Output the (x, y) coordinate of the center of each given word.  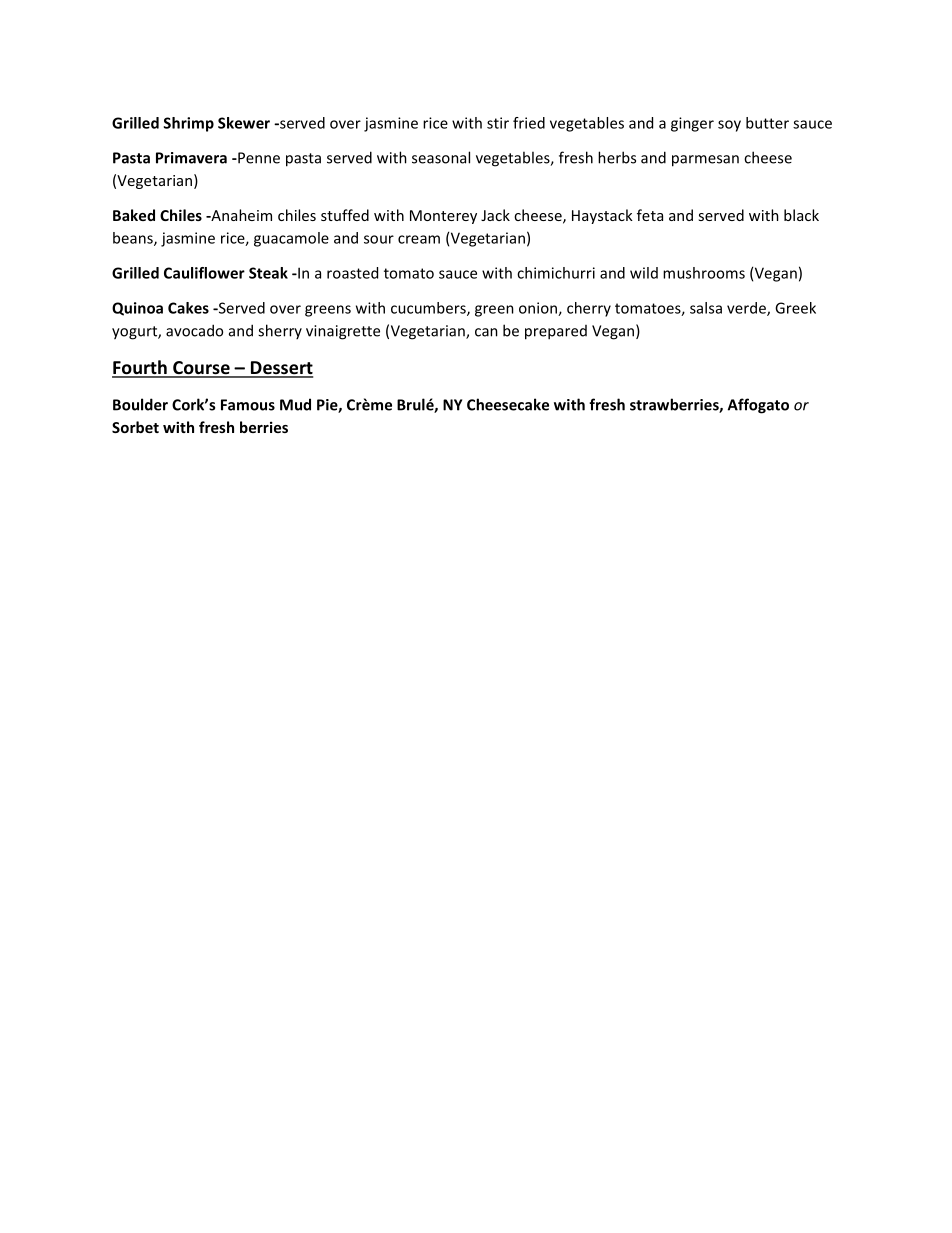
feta (650, 215)
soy (729, 126)
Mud (295, 404)
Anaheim (240, 215)
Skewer (244, 123)
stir (498, 123)
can (486, 332)
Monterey (443, 217)
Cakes (188, 308)
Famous (248, 405)
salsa (706, 308)
